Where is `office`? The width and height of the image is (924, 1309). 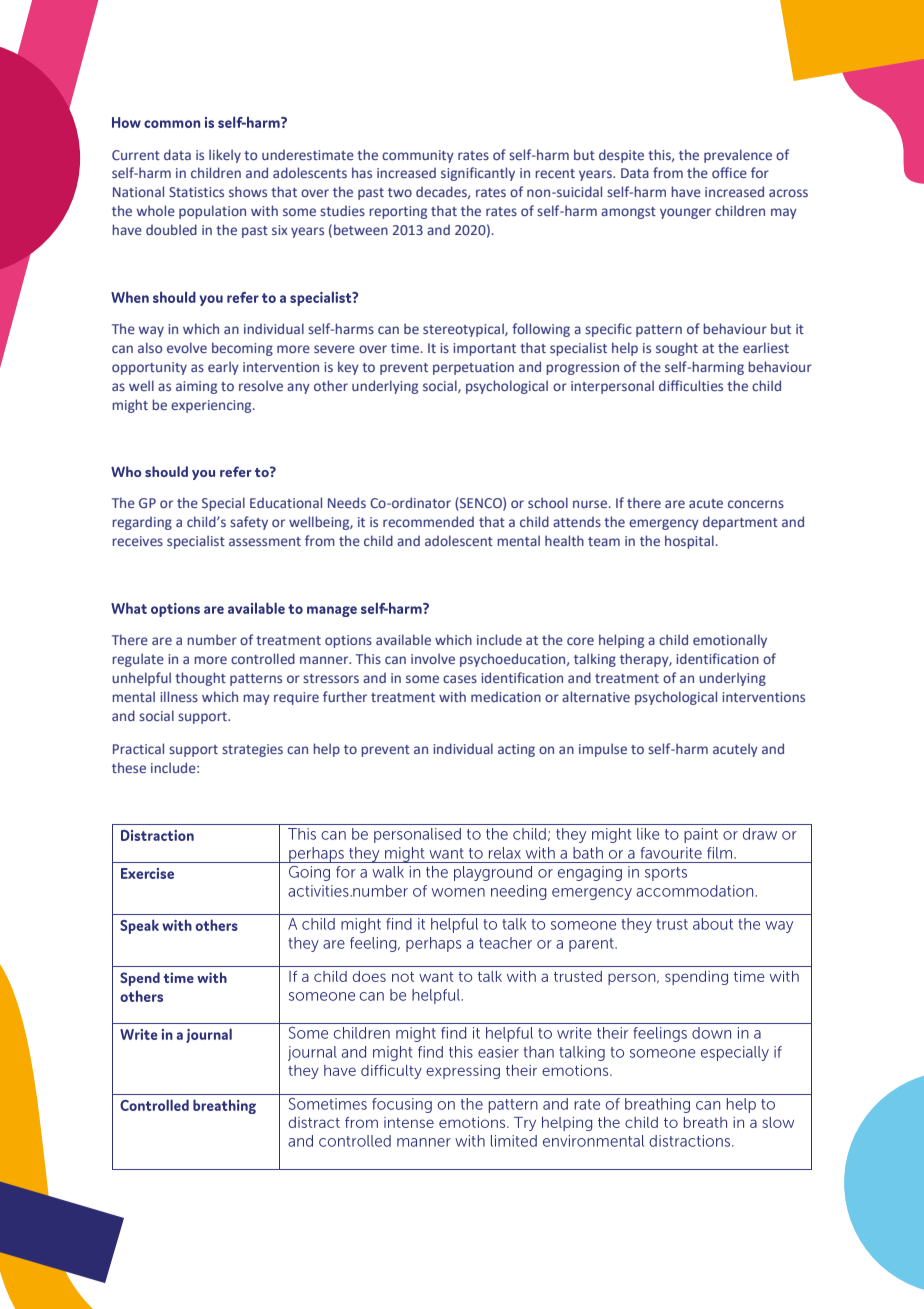 office is located at coordinates (729, 172).
